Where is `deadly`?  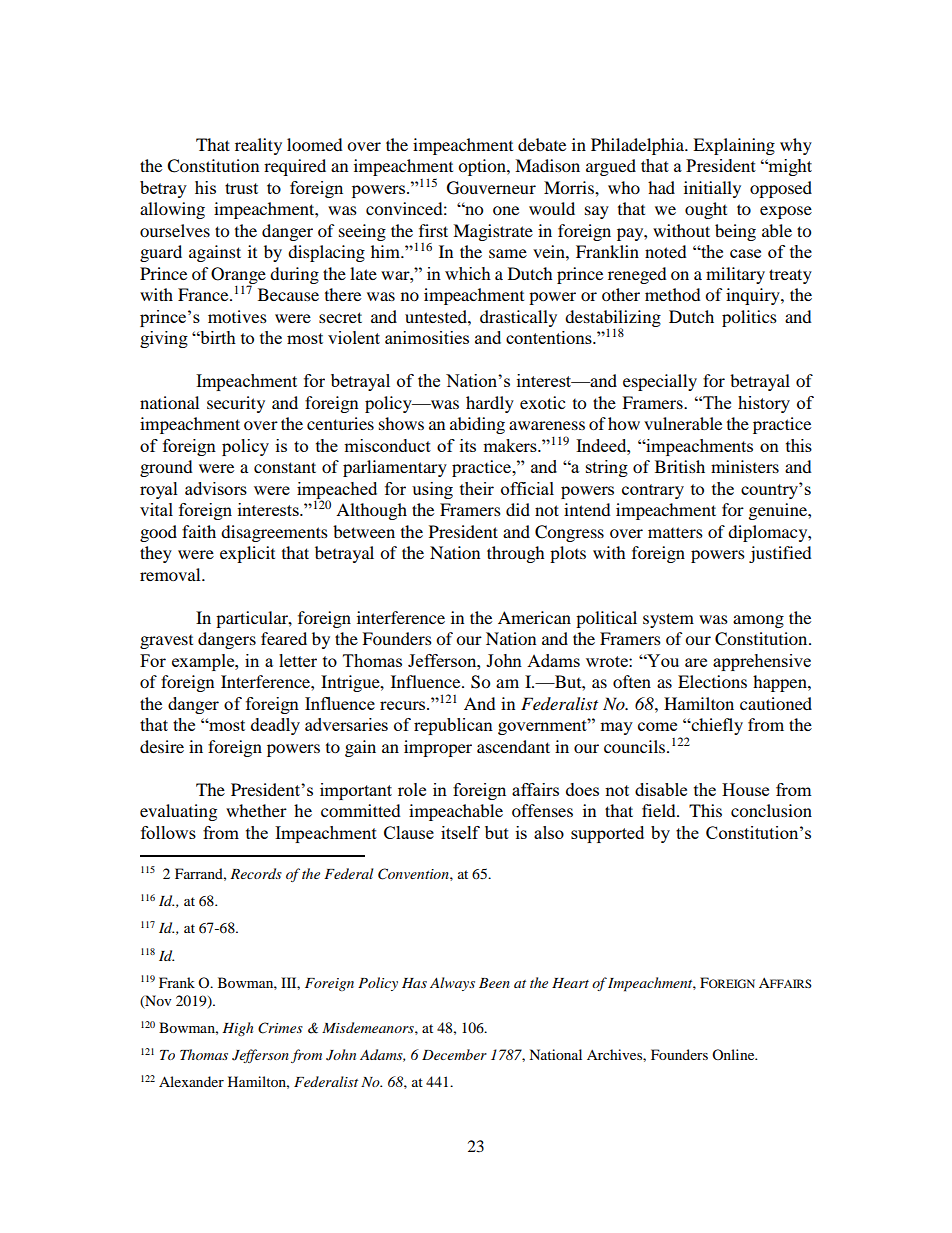
deadly is located at coordinates (275, 726).
